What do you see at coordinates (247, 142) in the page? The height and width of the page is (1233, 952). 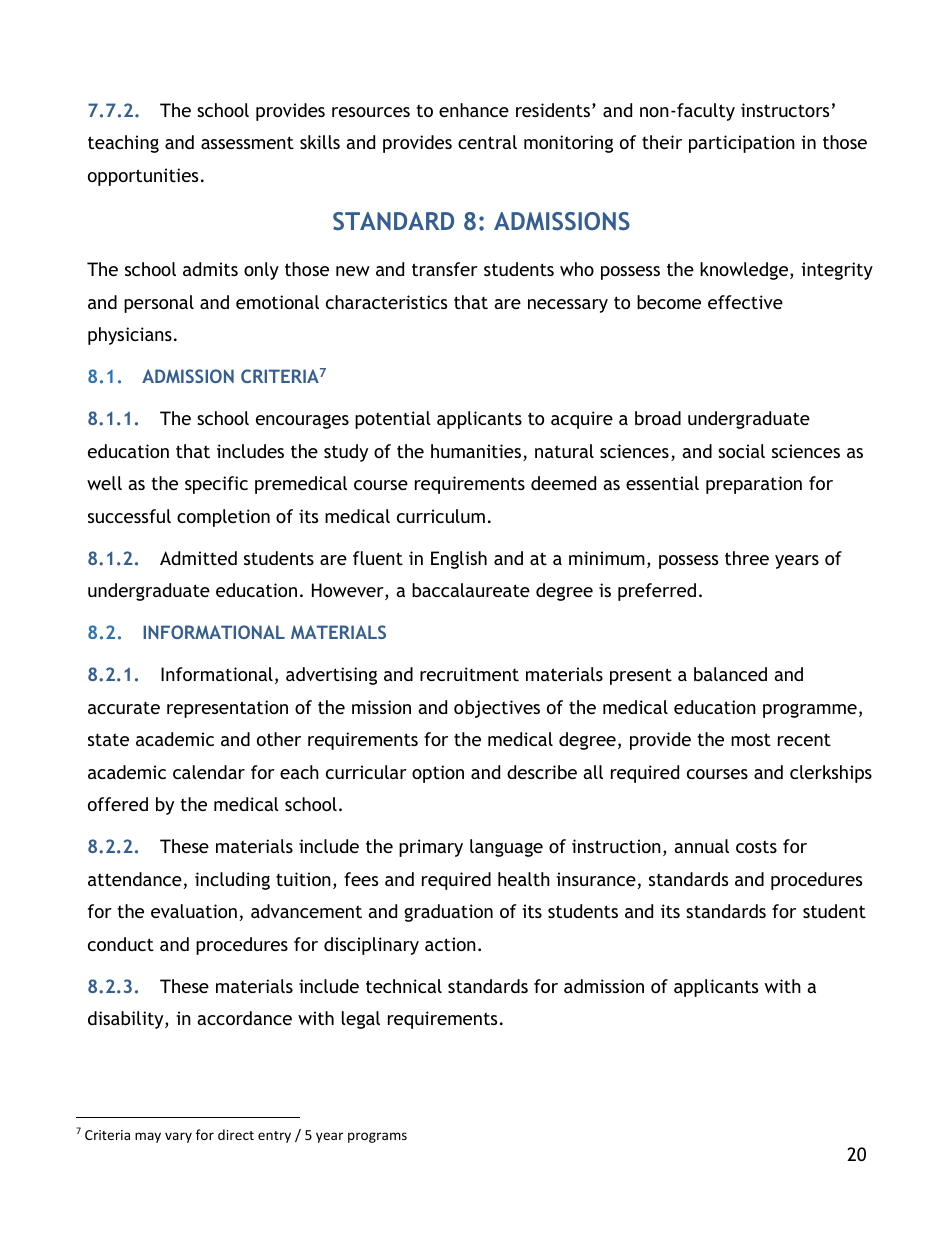 I see `assessment` at bounding box center [247, 142].
